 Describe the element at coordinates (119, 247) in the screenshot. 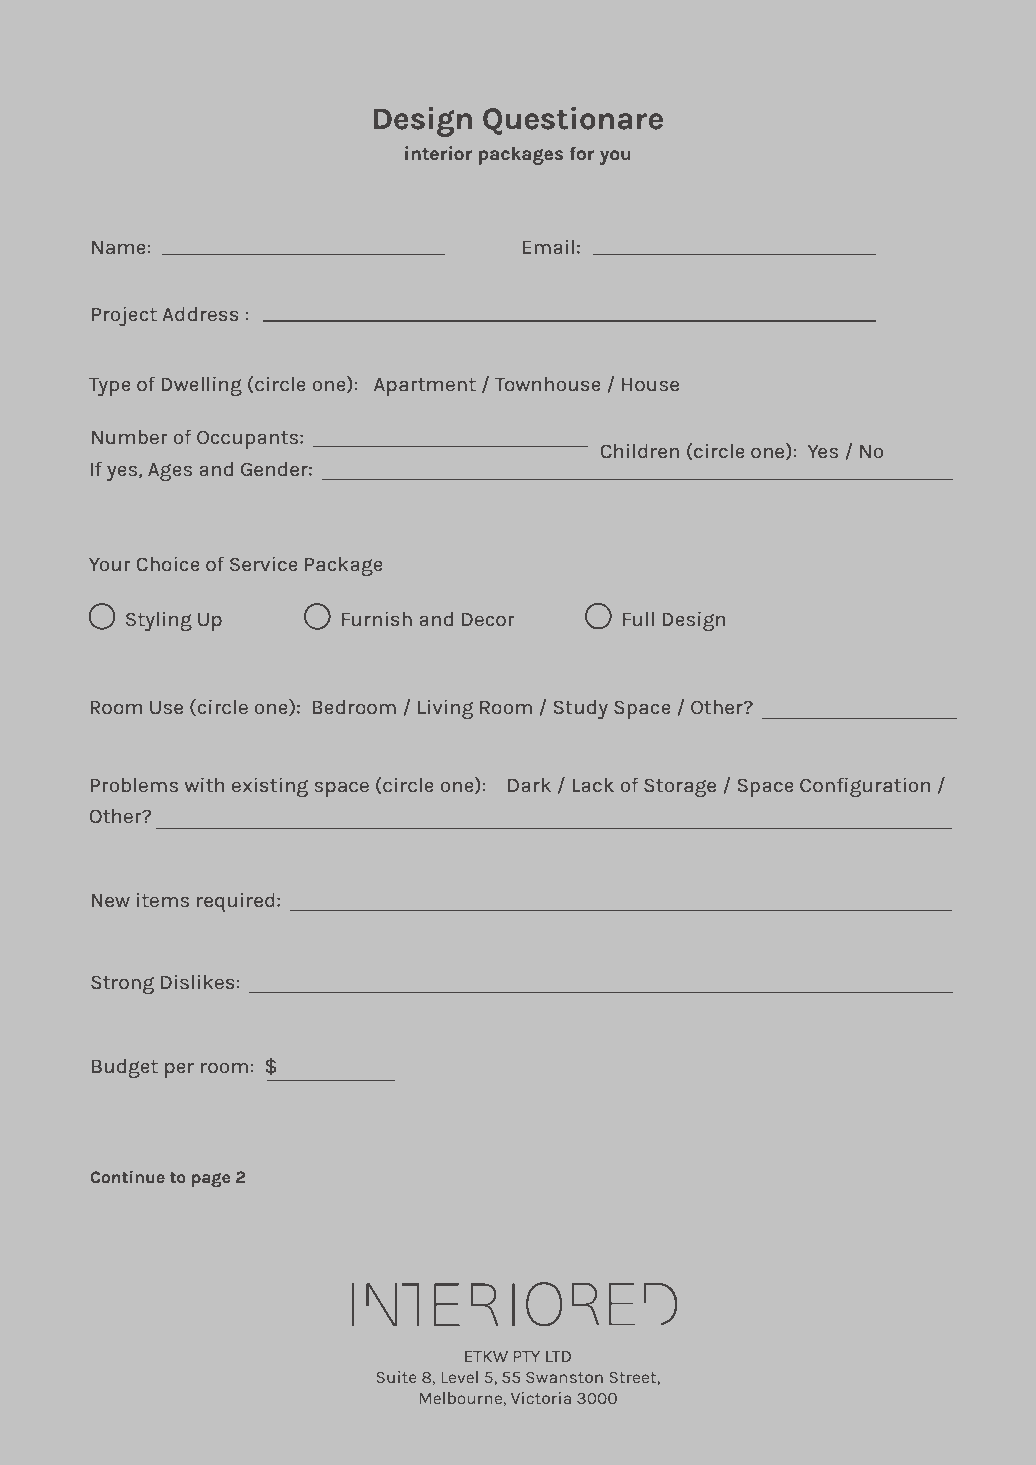

I see `Name` at that location.
